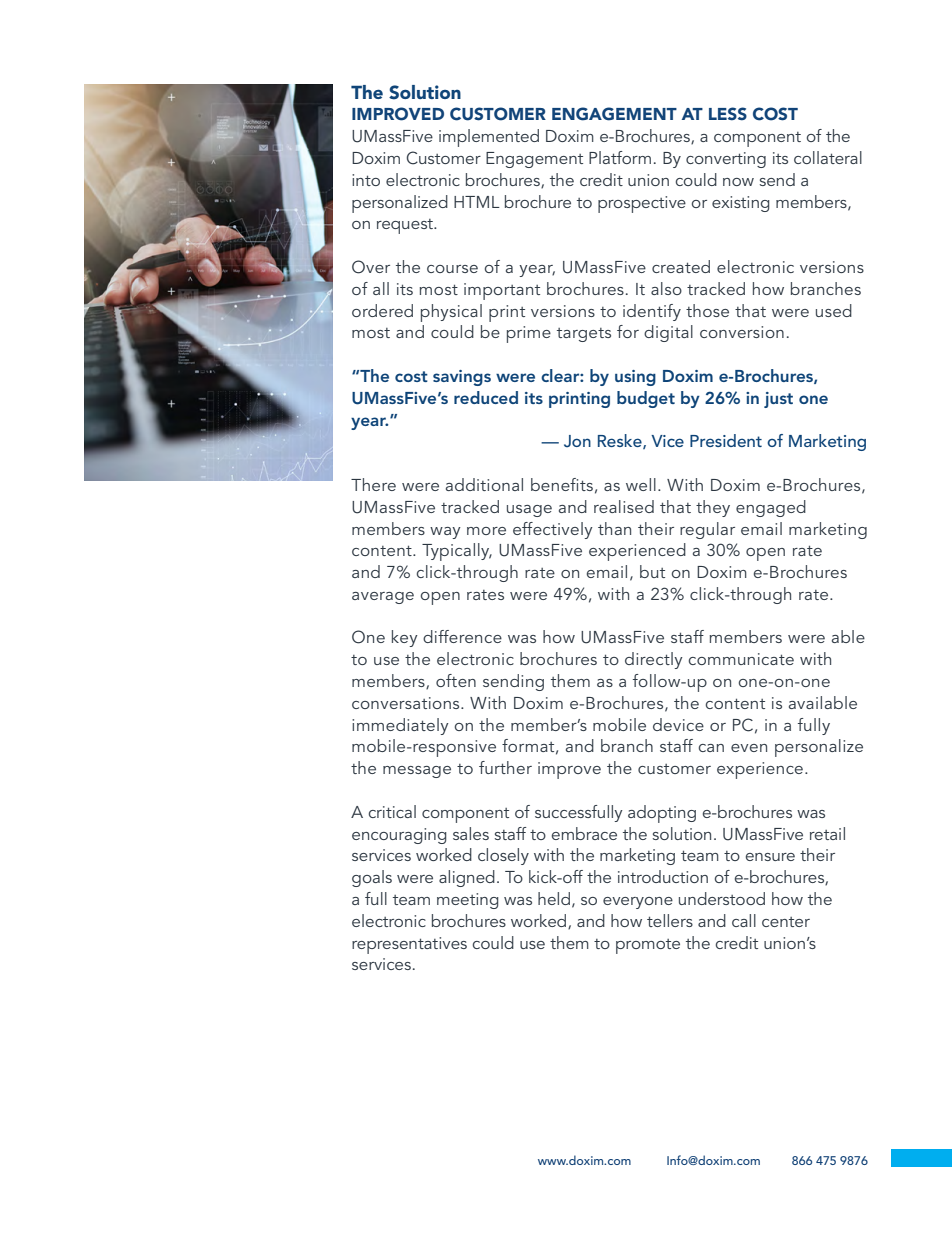 This document has height=1233, width=952. What do you see at coordinates (445, 533) in the document?
I see `way` at bounding box center [445, 533].
